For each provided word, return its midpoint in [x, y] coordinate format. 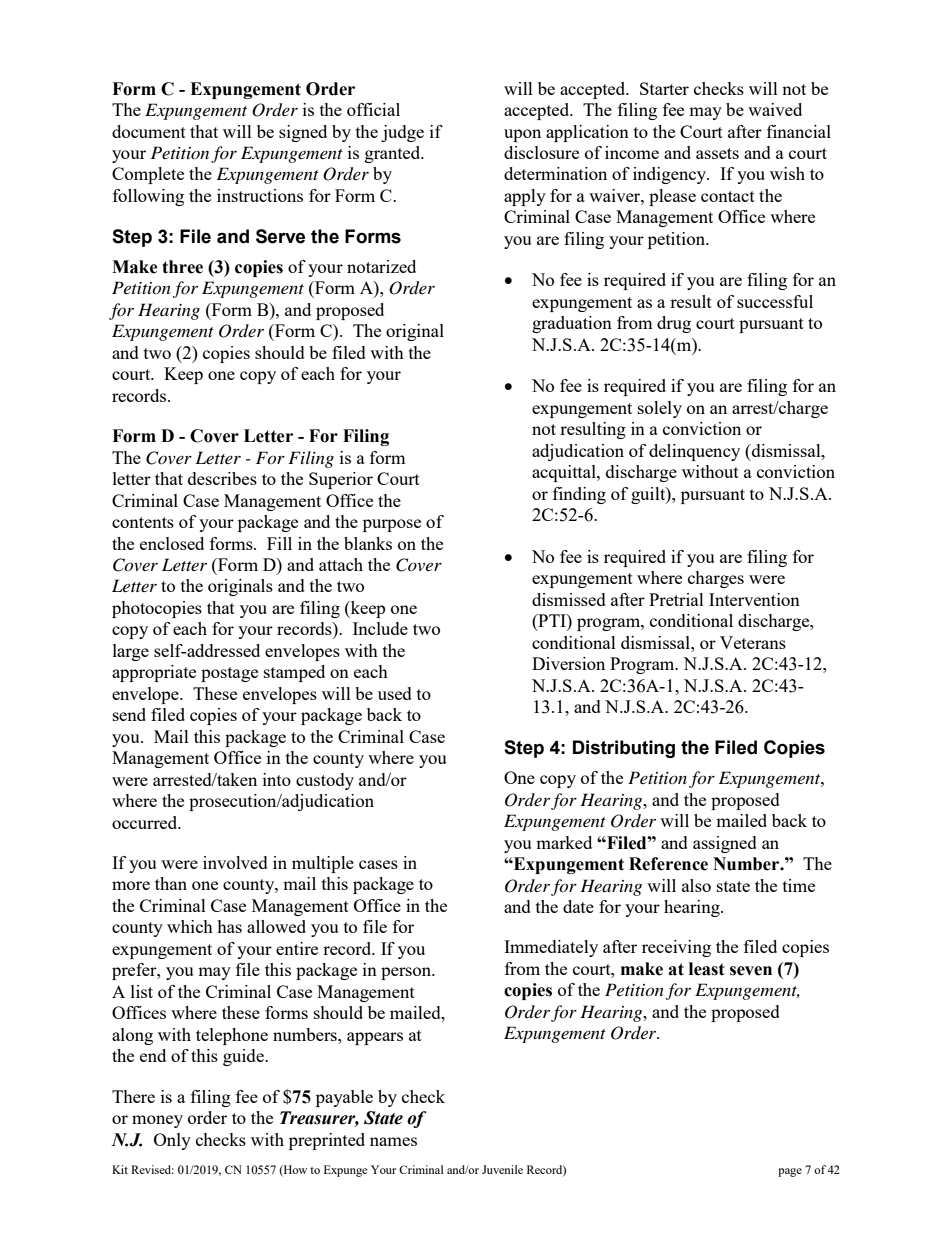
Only [172, 1141]
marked [564, 842]
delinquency [694, 452]
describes [222, 478]
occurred [146, 822]
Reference [668, 864]
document [149, 131]
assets [717, 153]
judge [402, 133]
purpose [392, 525]
